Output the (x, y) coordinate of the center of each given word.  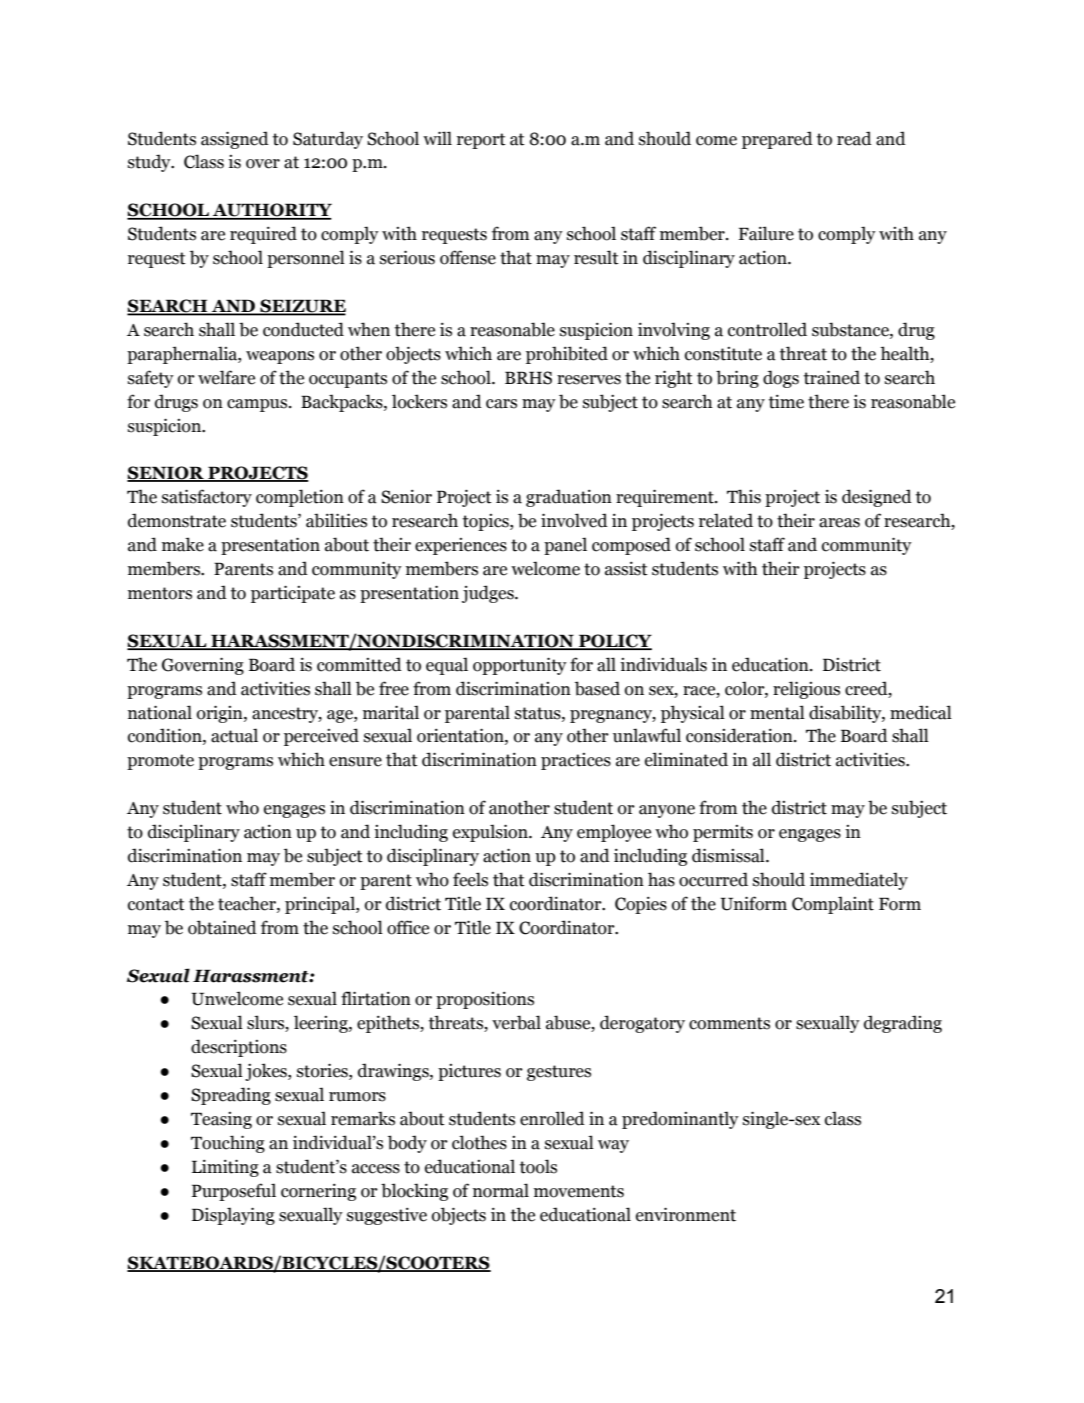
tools (538, 1166)
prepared (777, 140)
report (481, 141)
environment (686, 1214)
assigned (235, 140)
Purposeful (234, 1192)
